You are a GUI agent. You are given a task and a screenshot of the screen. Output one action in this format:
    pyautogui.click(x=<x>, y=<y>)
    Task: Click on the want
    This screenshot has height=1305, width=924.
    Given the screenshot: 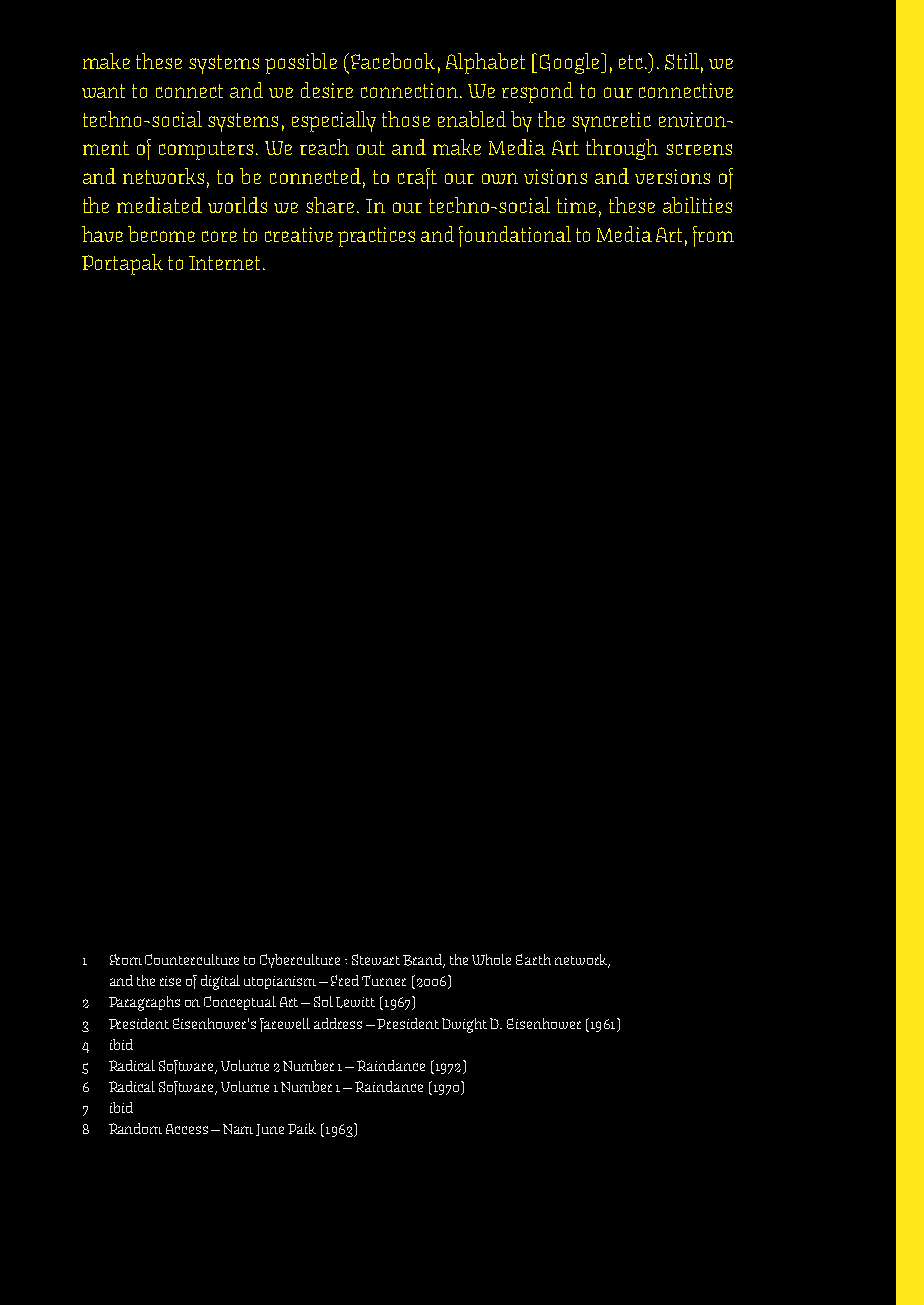 What is the action you would take?
    pyautogui.click(x=103, y=91)
